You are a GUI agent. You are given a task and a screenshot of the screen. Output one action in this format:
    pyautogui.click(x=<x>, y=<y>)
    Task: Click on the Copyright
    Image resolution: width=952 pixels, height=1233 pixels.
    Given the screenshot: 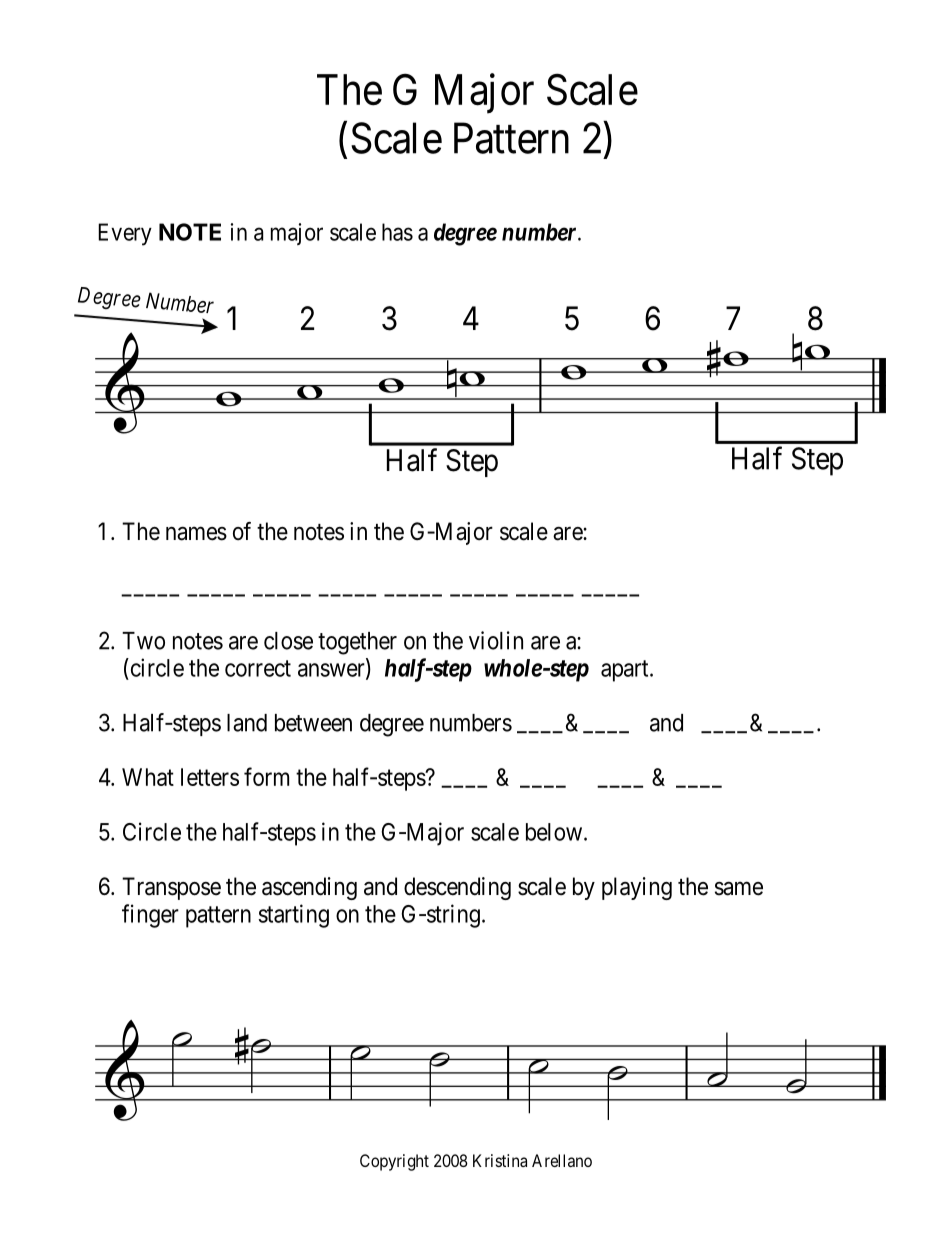 What is the action you would take?
    pyautogui.click(x=394, y=1162)
